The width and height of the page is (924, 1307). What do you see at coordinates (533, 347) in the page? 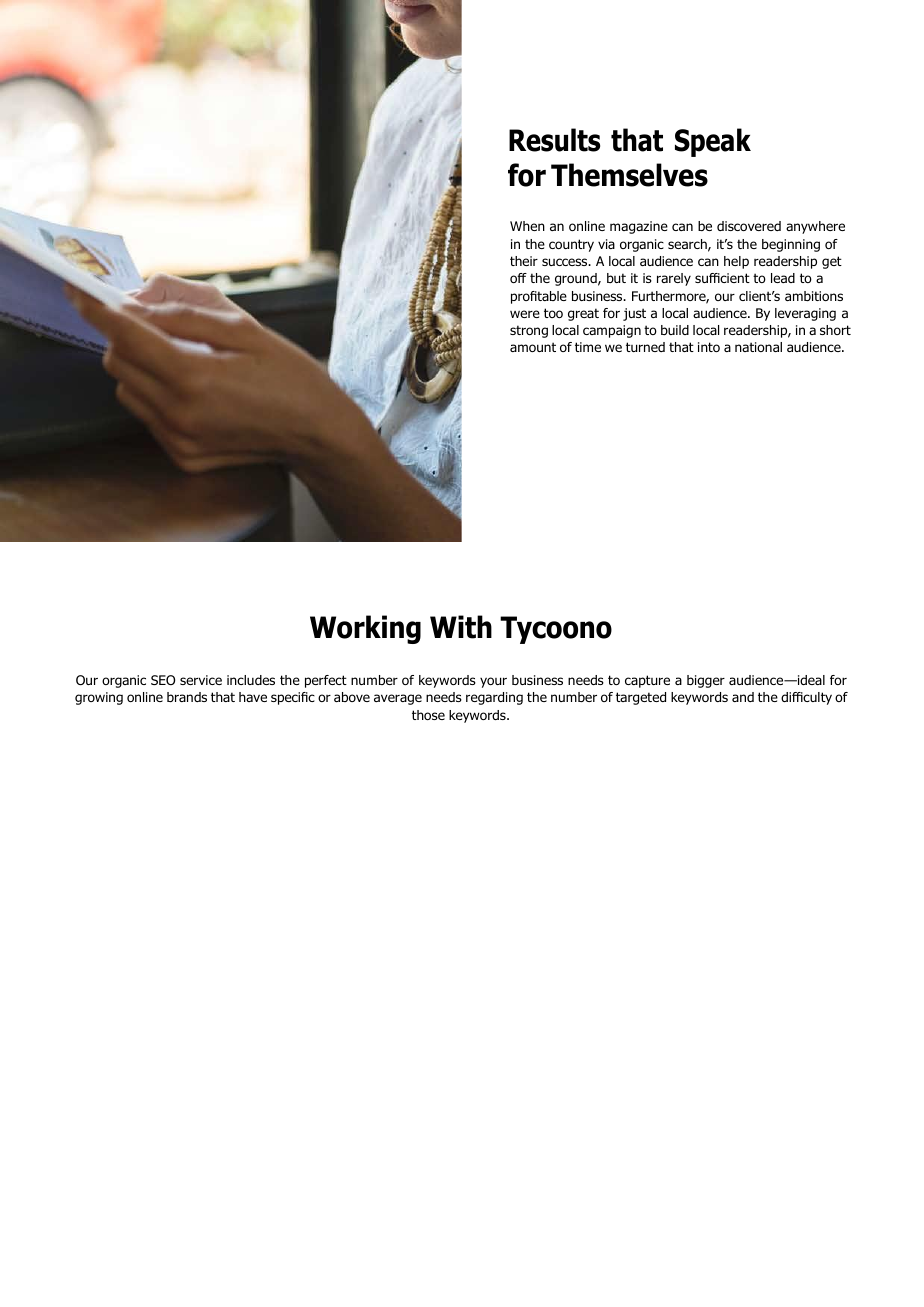
I see `amount` at bounding box center [533, 347].
